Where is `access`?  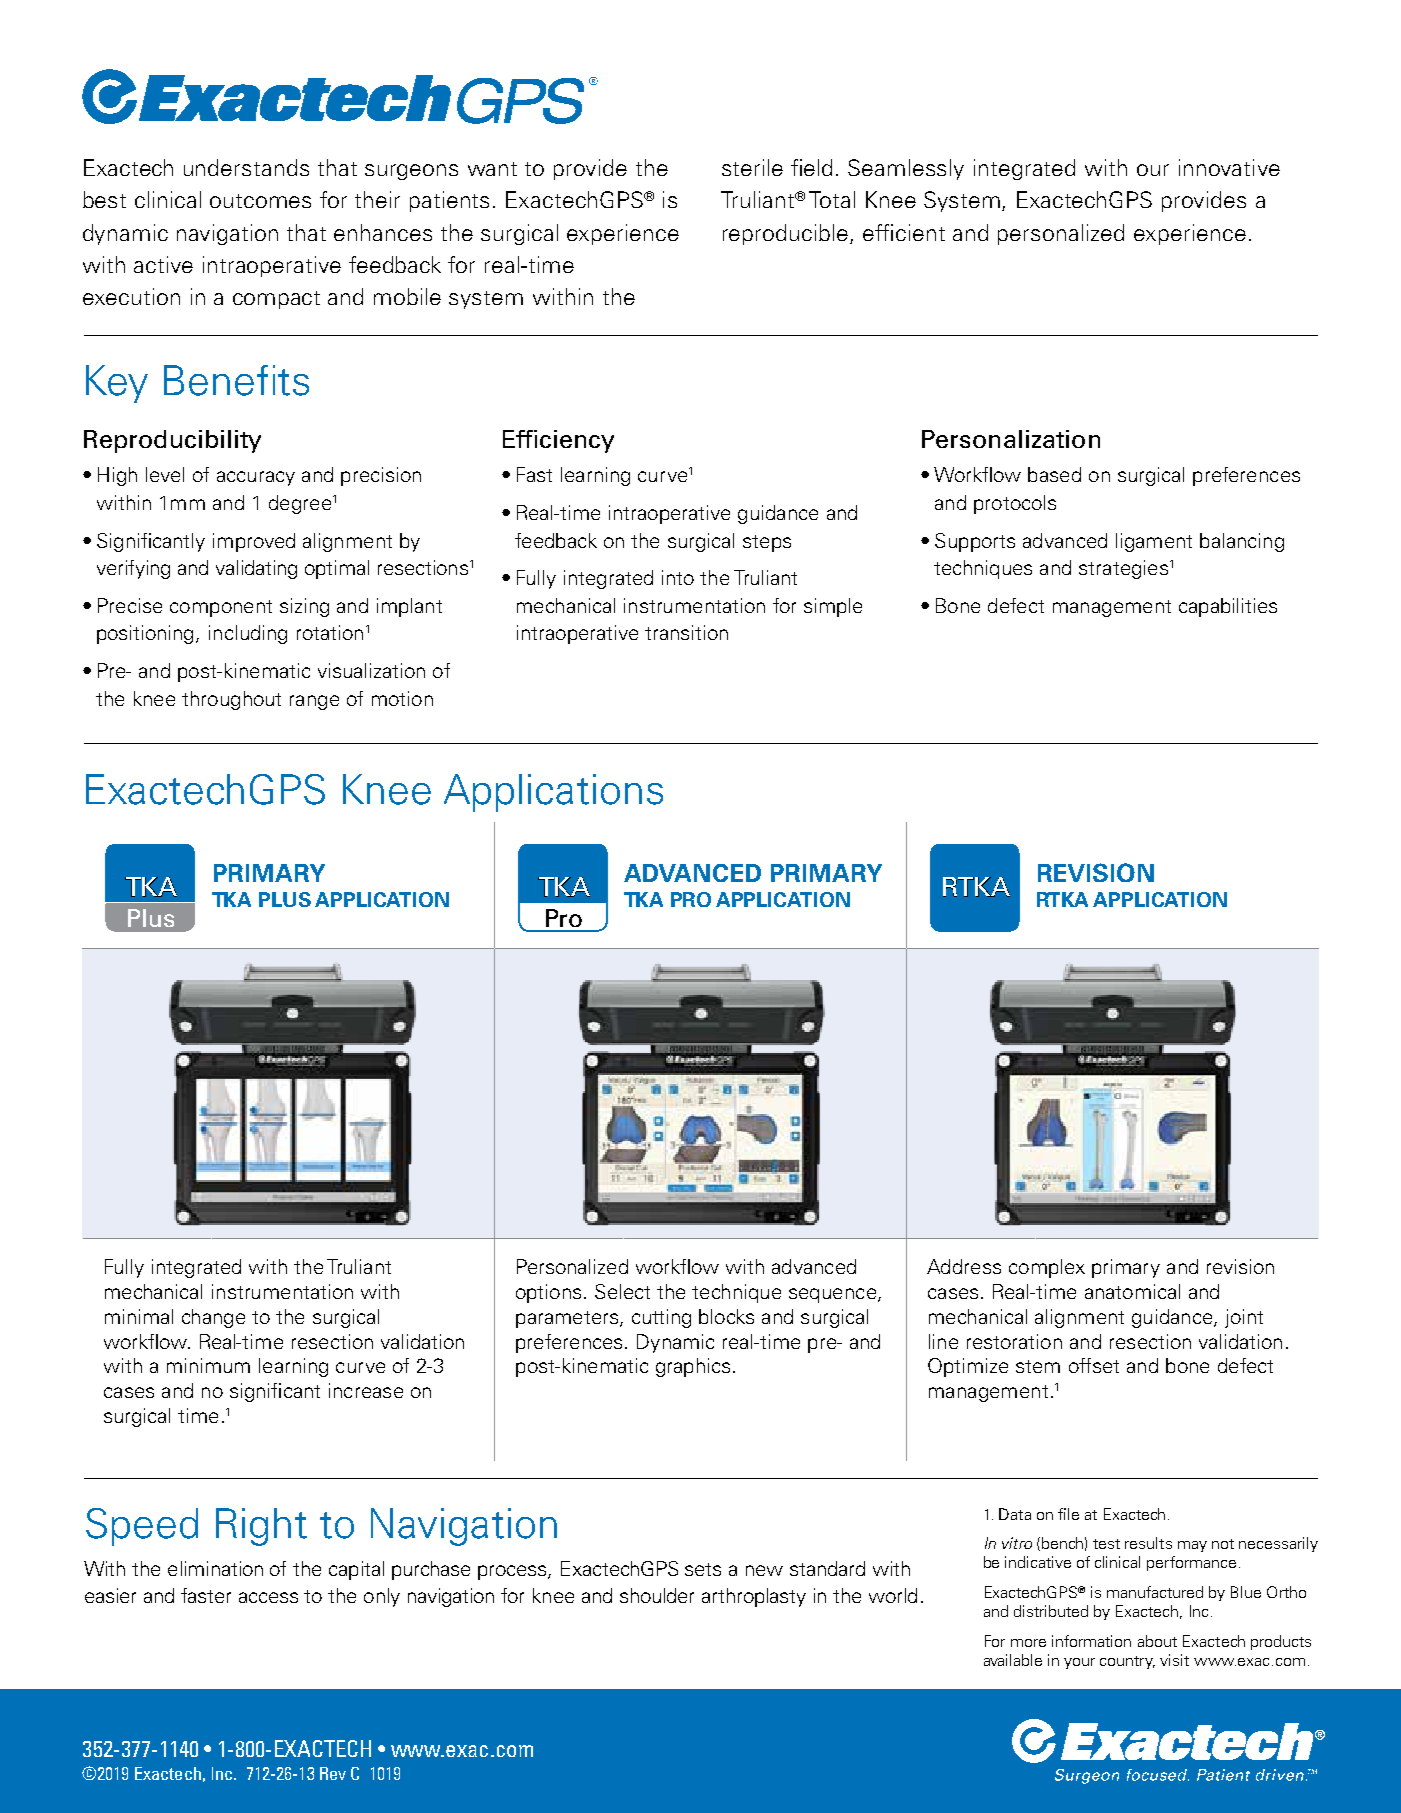 access is located at coordinates (268, 1597).
